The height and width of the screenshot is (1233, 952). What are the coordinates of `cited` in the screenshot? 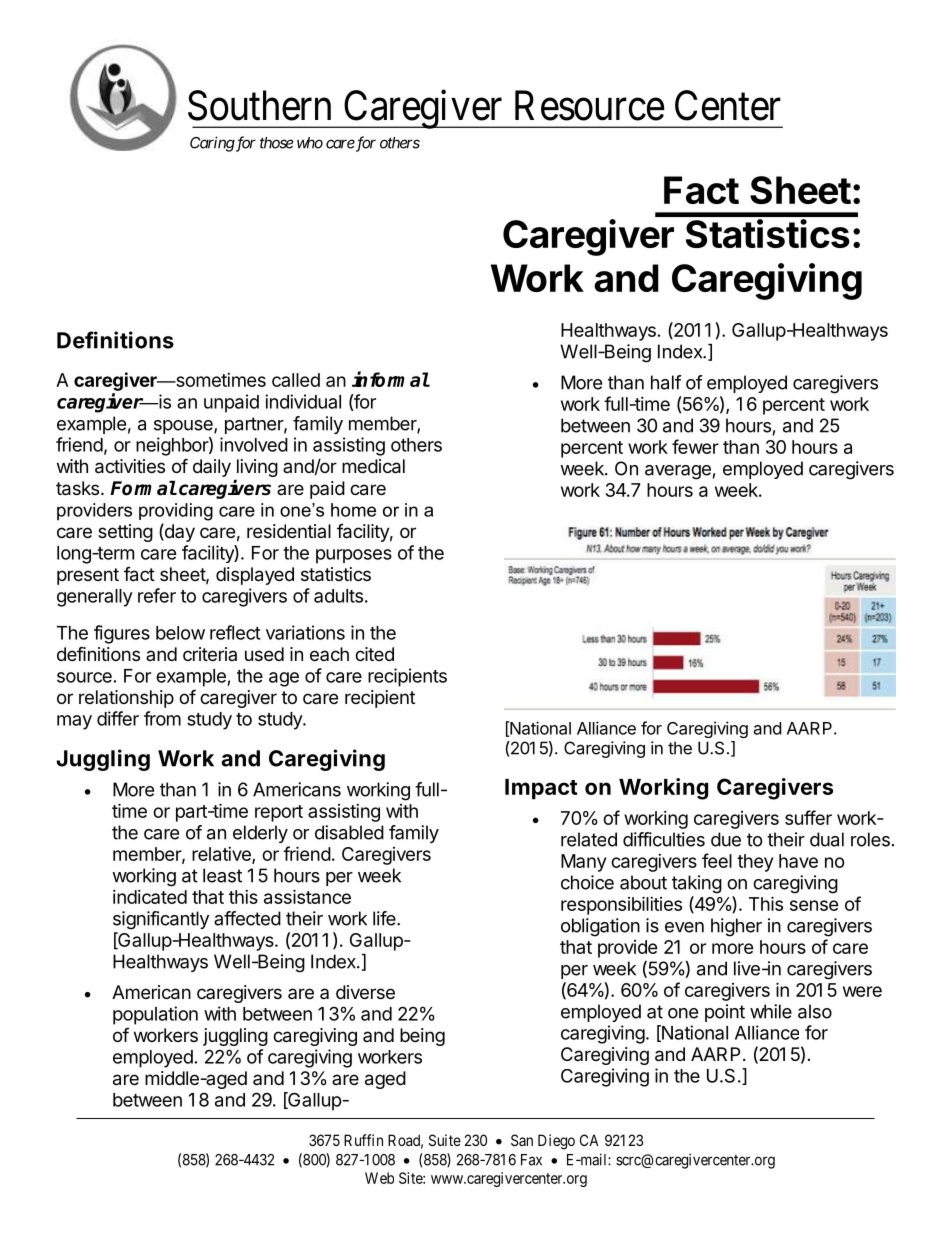 It's located at (374, 654).
